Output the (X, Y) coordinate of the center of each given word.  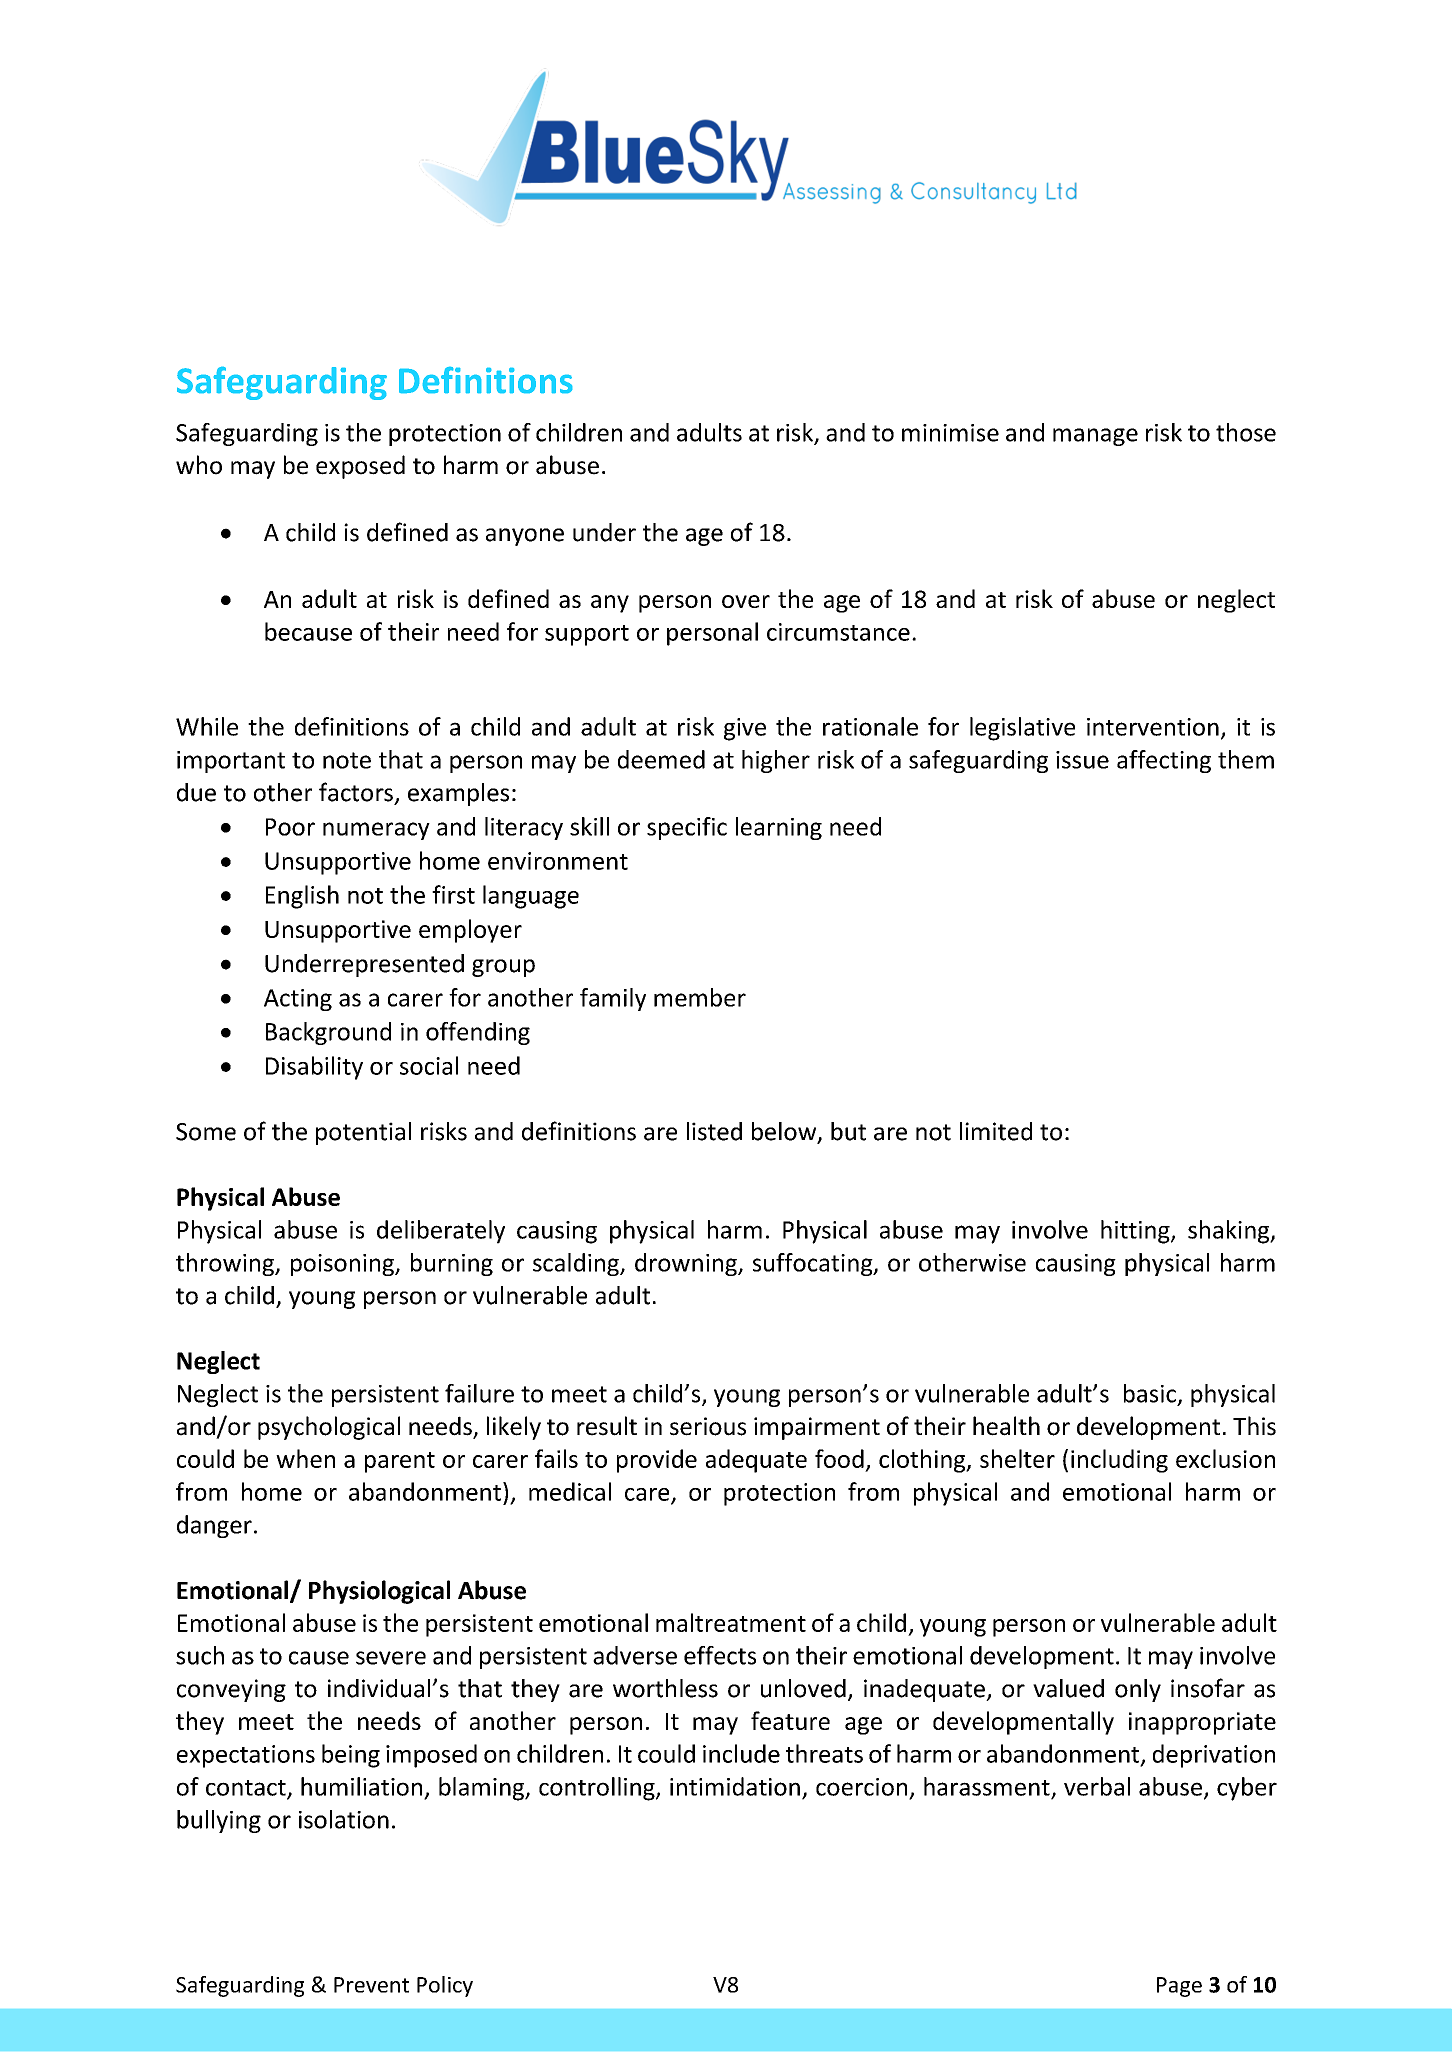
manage (1095, 437)
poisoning (343, 1265)
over (746, 601)
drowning (687, 1264)
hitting (1136, 1232)
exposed (360, 467)
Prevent (371, 1985)
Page (1179, 1987)
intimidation (735, 1786)
